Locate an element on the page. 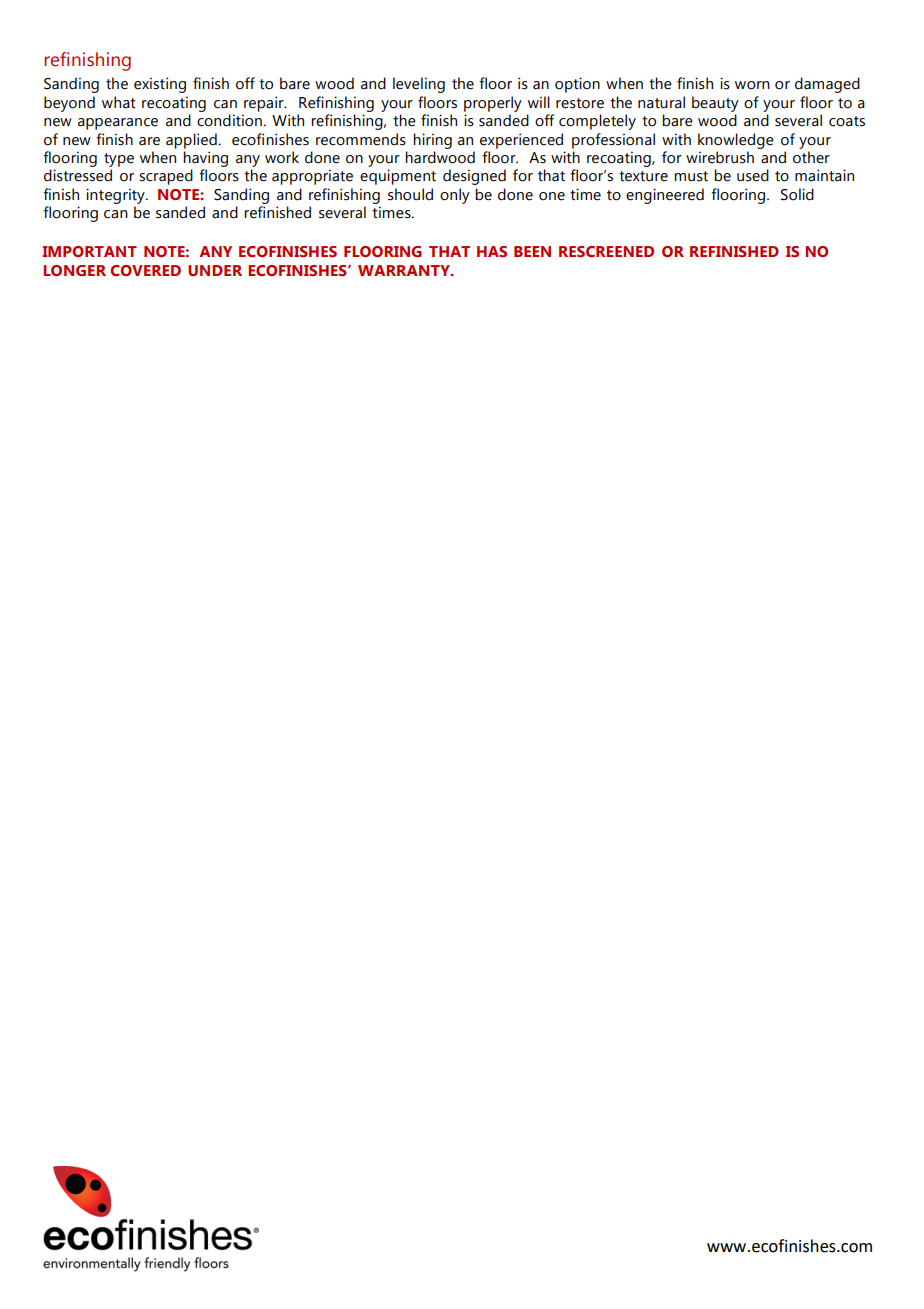 This image has width=924, height=1309. WARRANTY is located at coordinates (405, 270).
